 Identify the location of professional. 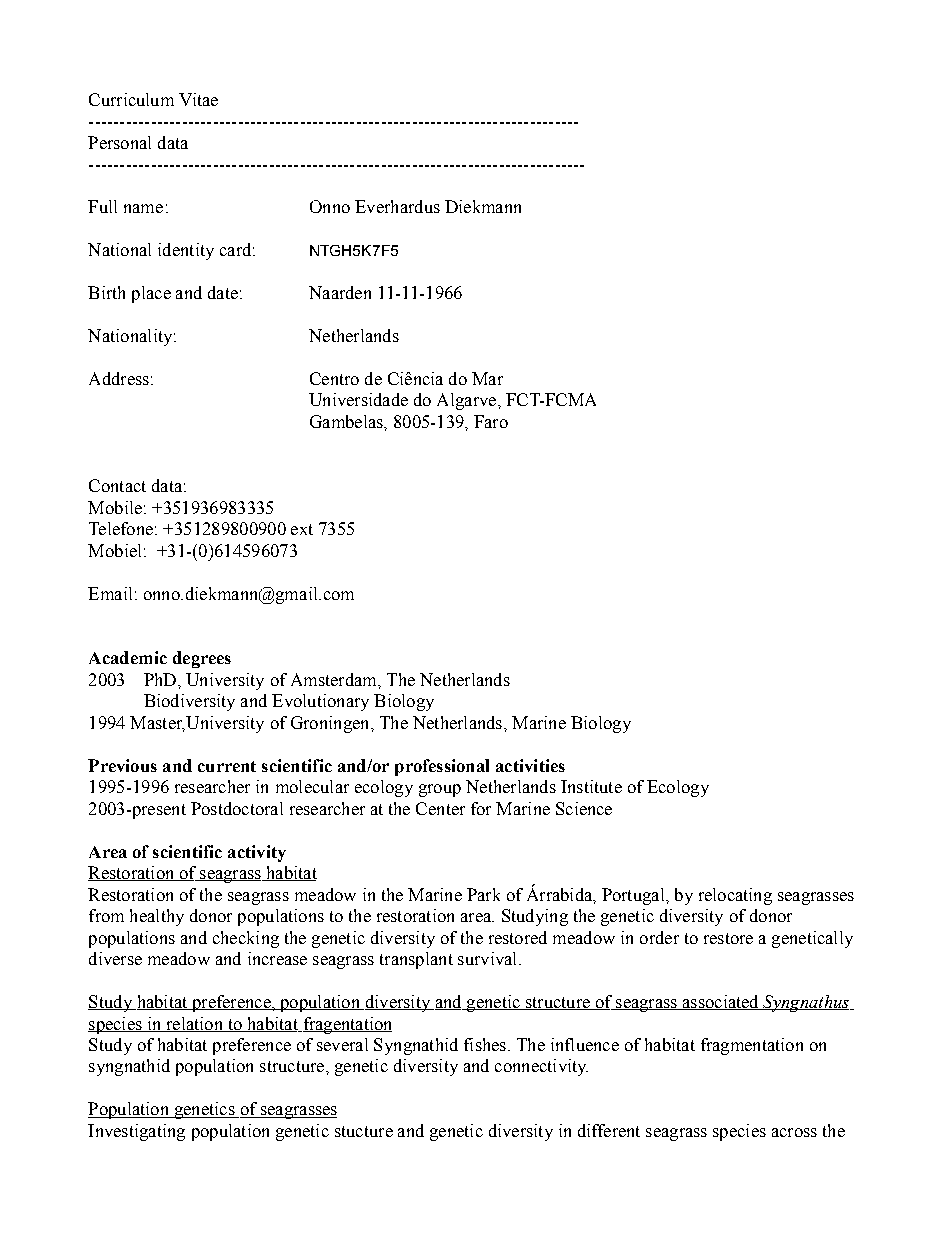
(442, 767).
